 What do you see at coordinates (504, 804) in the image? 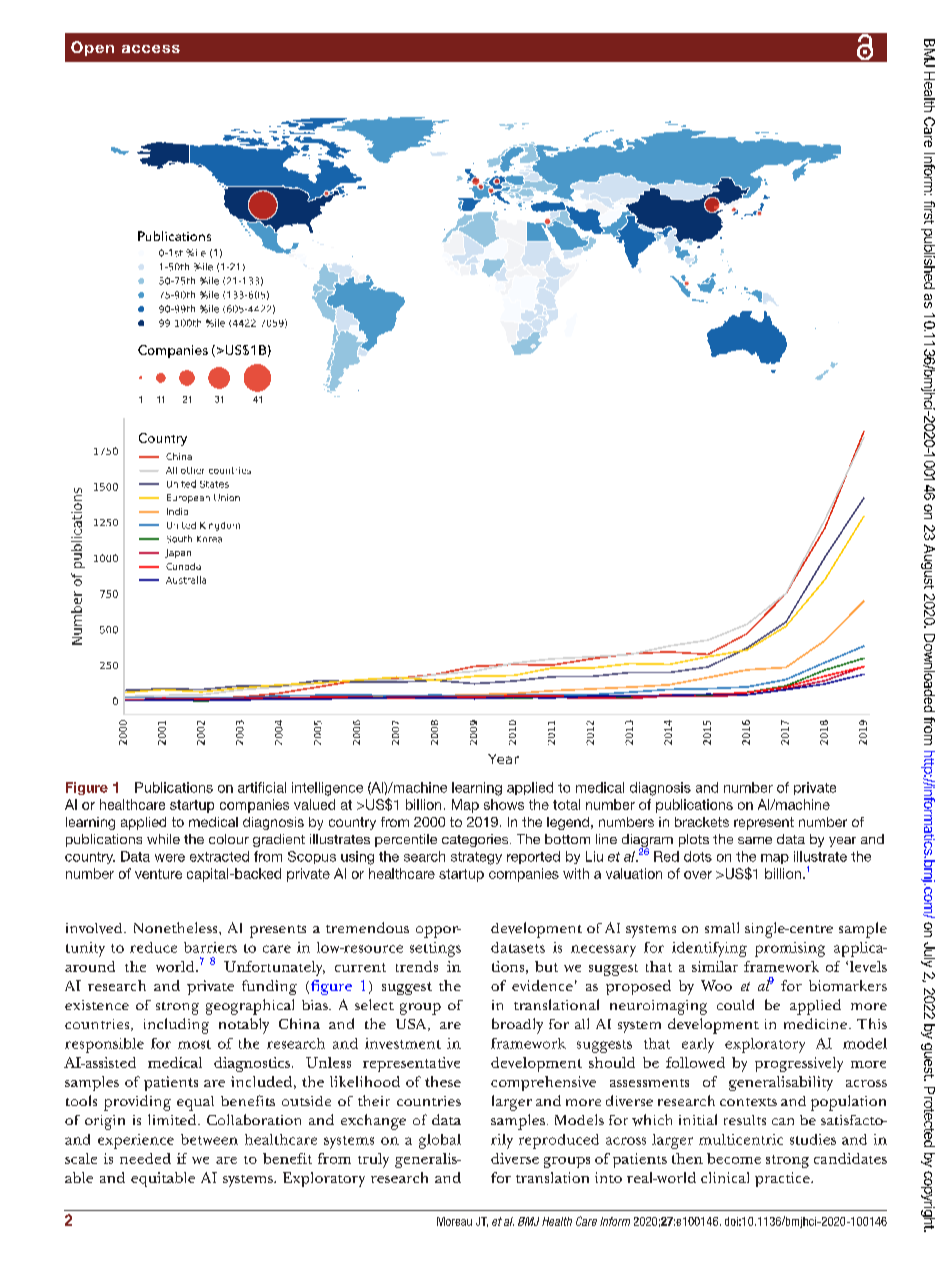
I see `shows` at bounding box center [504, 804].
